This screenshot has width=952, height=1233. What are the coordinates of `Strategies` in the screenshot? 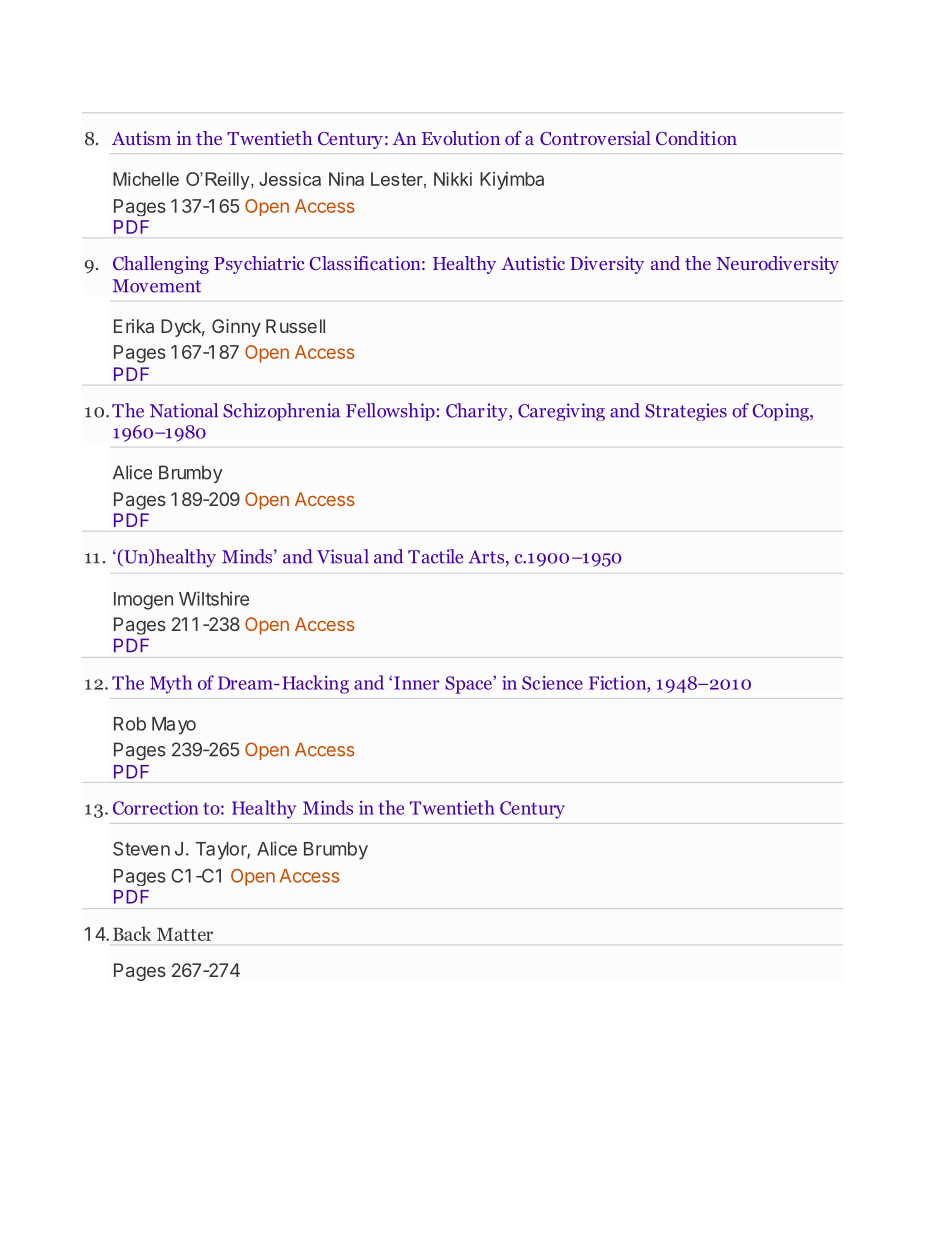 It's located at (686, 412).
